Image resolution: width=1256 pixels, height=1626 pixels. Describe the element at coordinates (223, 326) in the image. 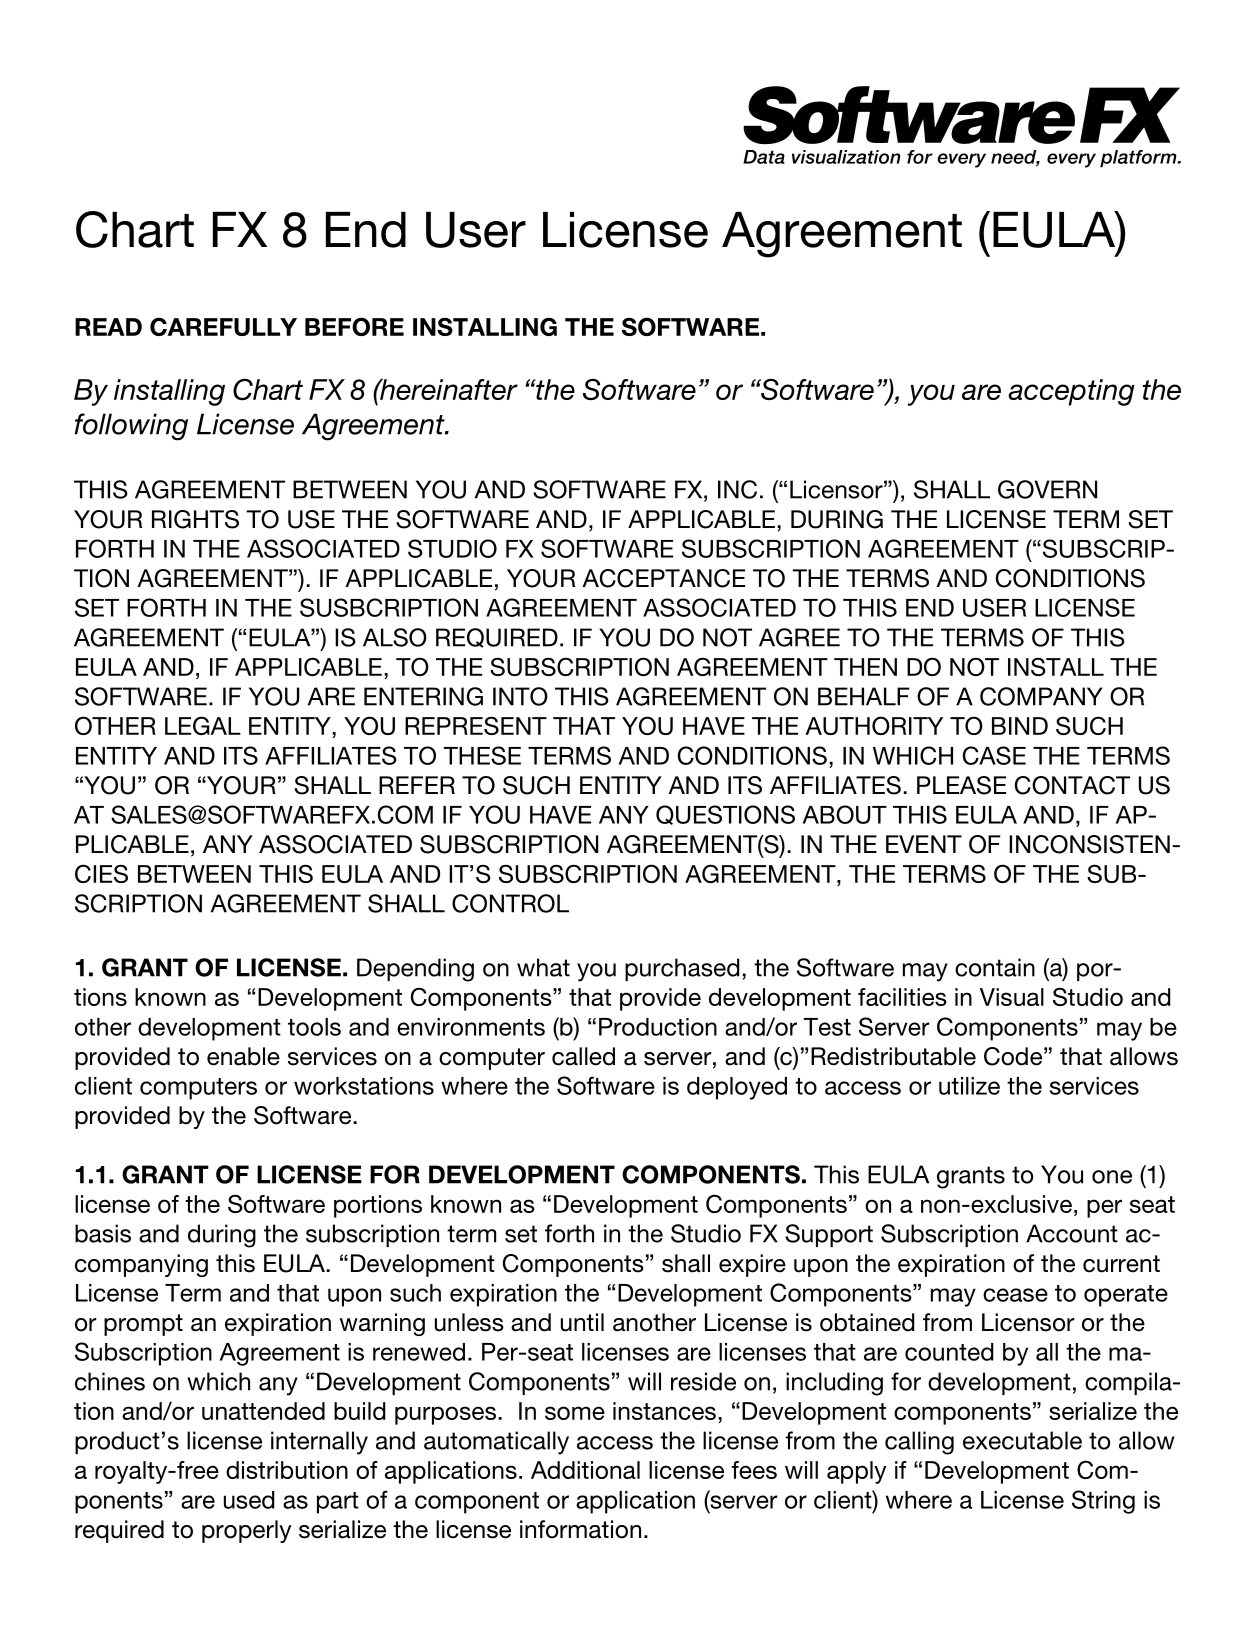

I see `CAREFULLY` at that location.
